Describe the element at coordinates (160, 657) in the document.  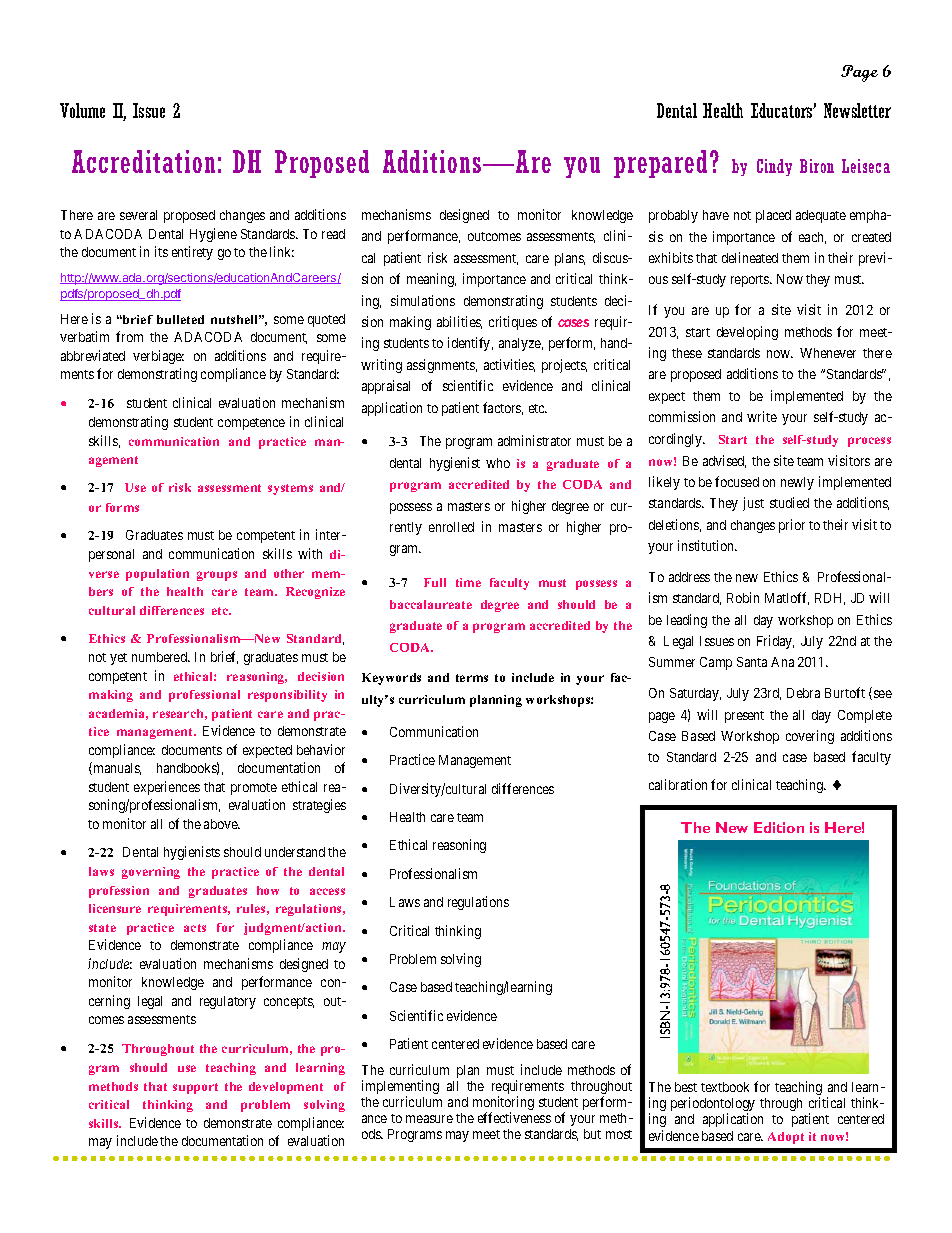
I see `numbered` at that location.
